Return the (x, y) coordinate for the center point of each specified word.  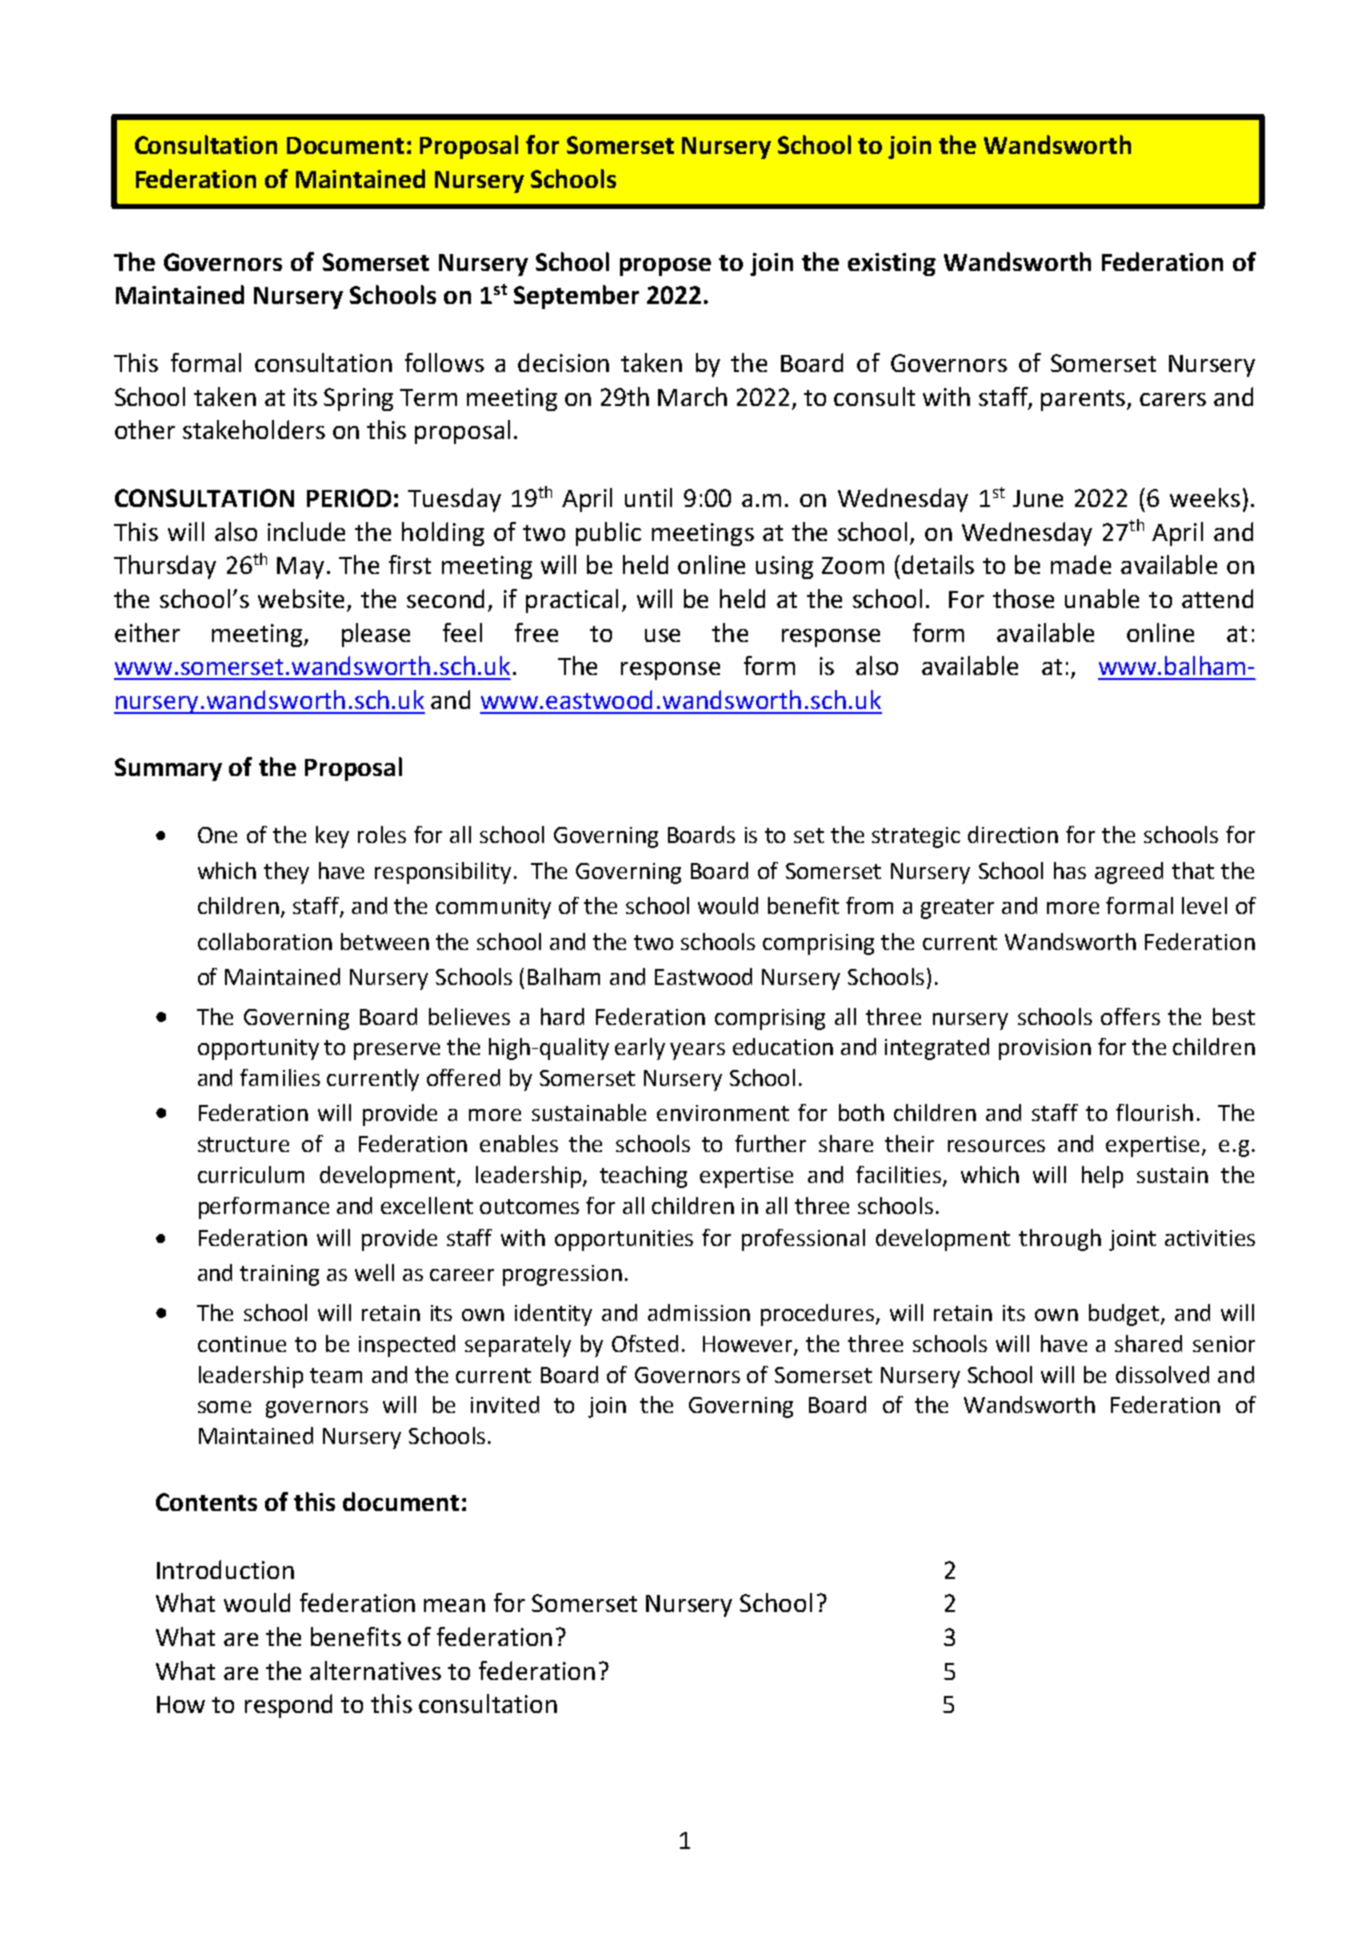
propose (665, 267)
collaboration (265, 941)
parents (1084, 400)
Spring (358, 399)
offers (1130, 1016)
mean (454, 1605)
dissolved (1162, 1374)
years (697, 1051)
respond (288, 1706)
